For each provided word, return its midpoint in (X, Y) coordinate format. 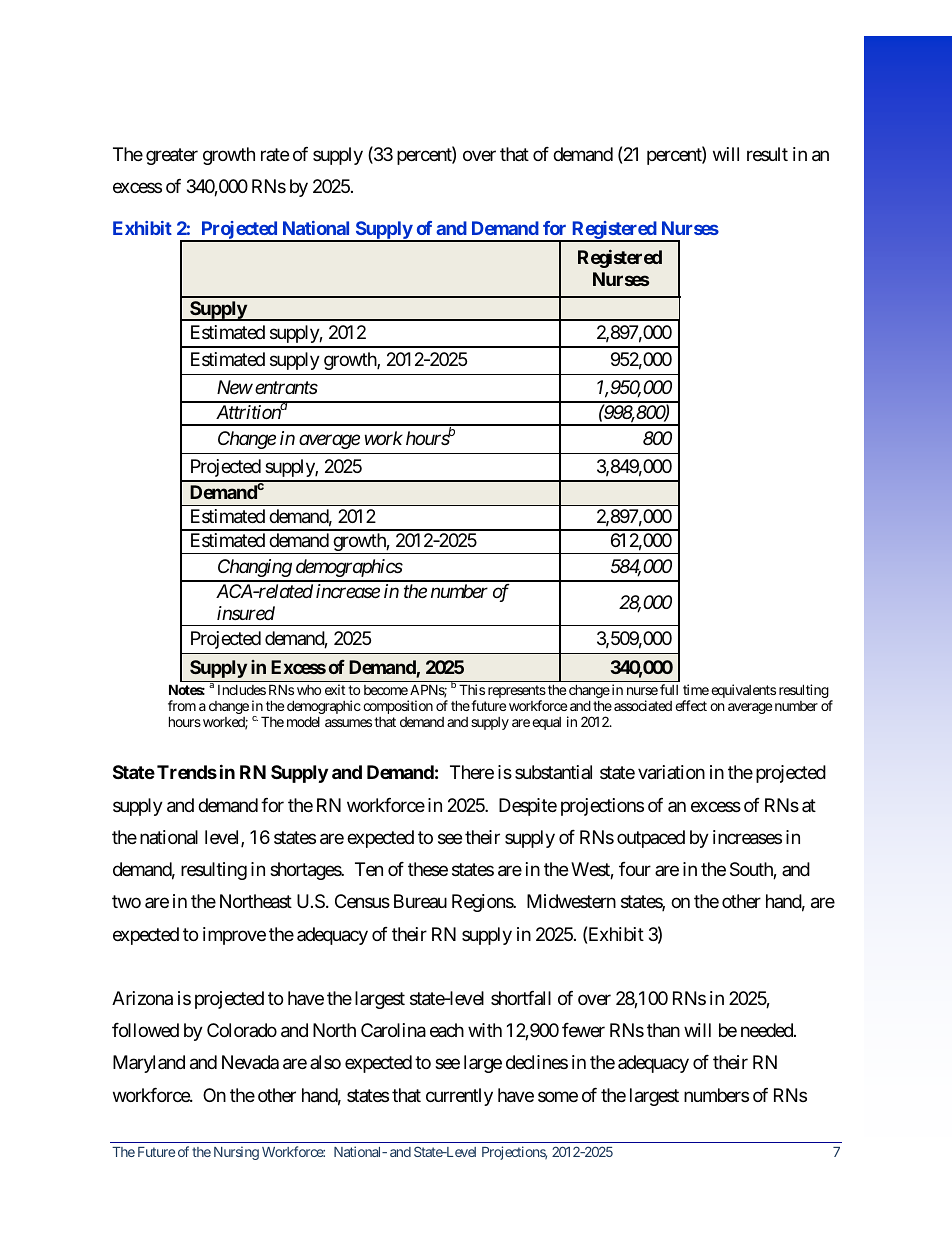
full (669, 689)
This (472, 689)
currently (459, 1097)
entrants (286, 388)
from (182, 705)
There (472, 772)
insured (246, 613)
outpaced (651, 839)
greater (172, 156)
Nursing (236, 1153)
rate (275, 154)
